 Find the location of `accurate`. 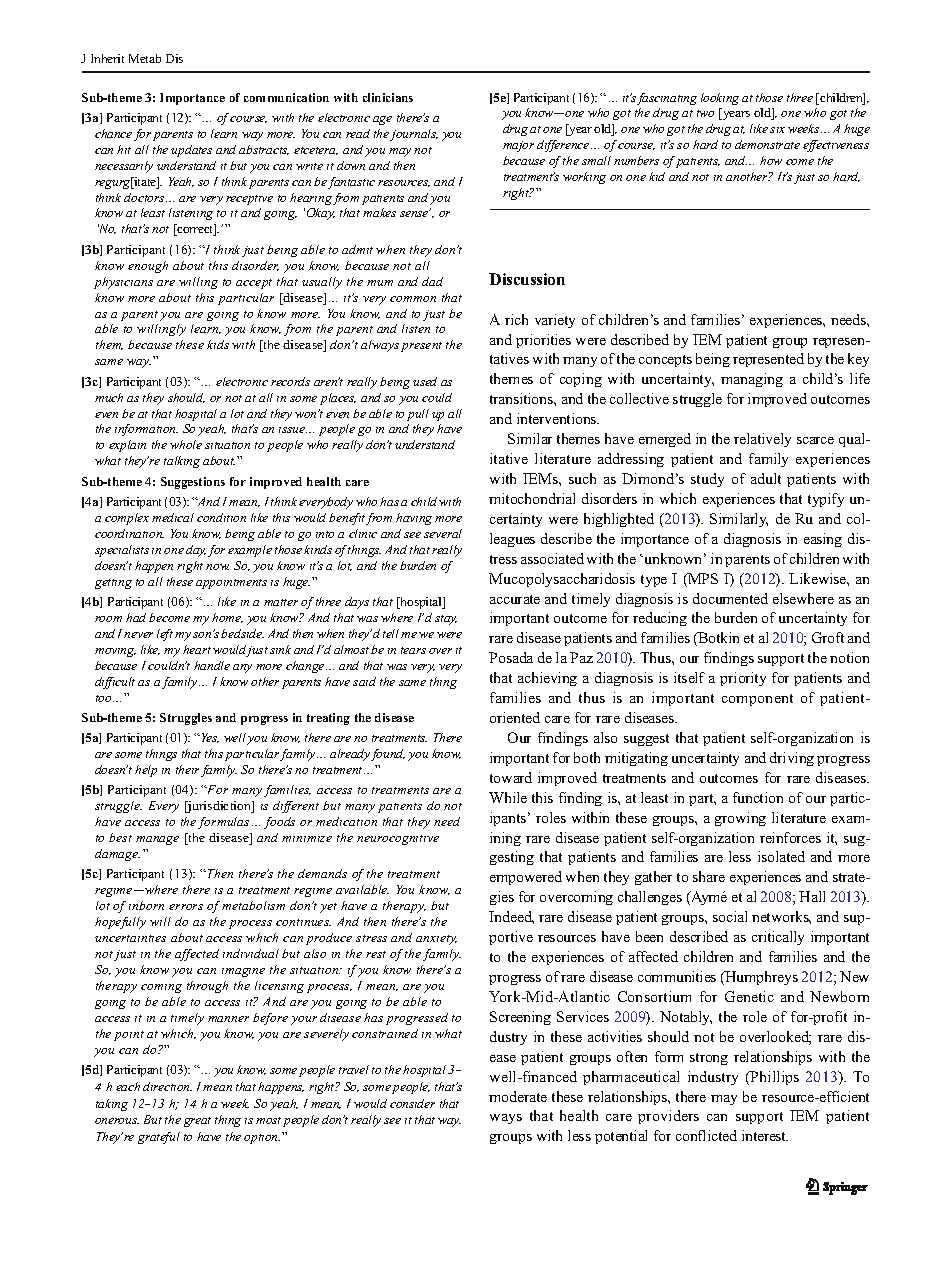

accurate is located at coordinates (515, 599).
